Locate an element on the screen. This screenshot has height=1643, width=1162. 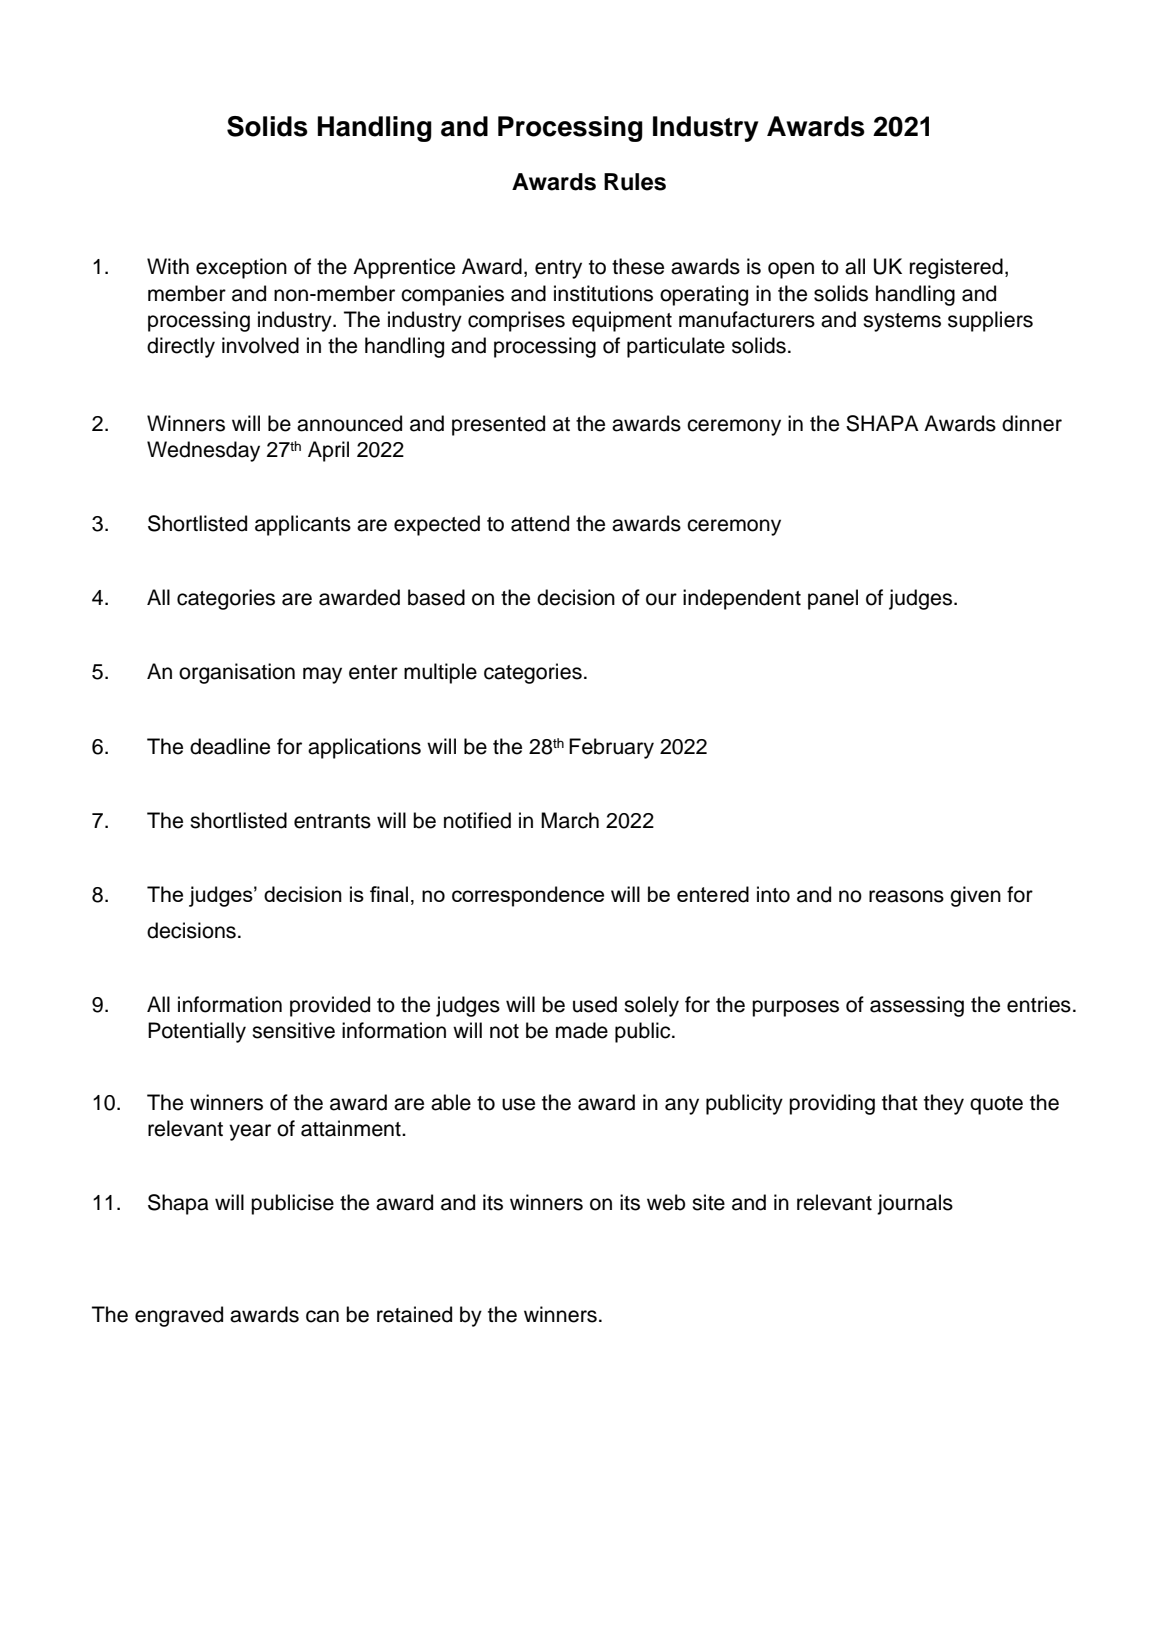
used is located at coordinates (595, 1004).
